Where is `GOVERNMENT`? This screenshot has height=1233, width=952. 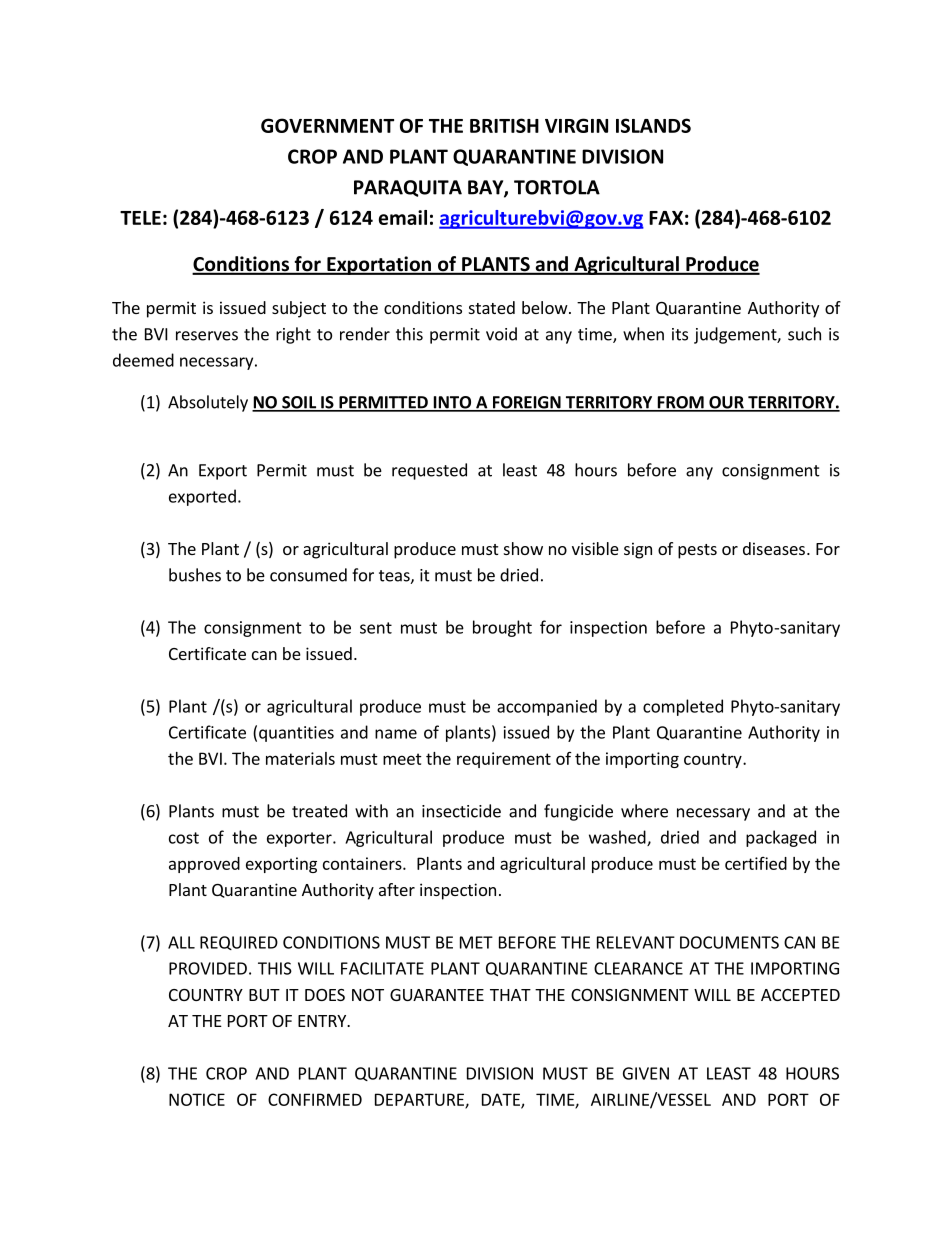 GOVERNMENT is located at coordinates (327, 125).
